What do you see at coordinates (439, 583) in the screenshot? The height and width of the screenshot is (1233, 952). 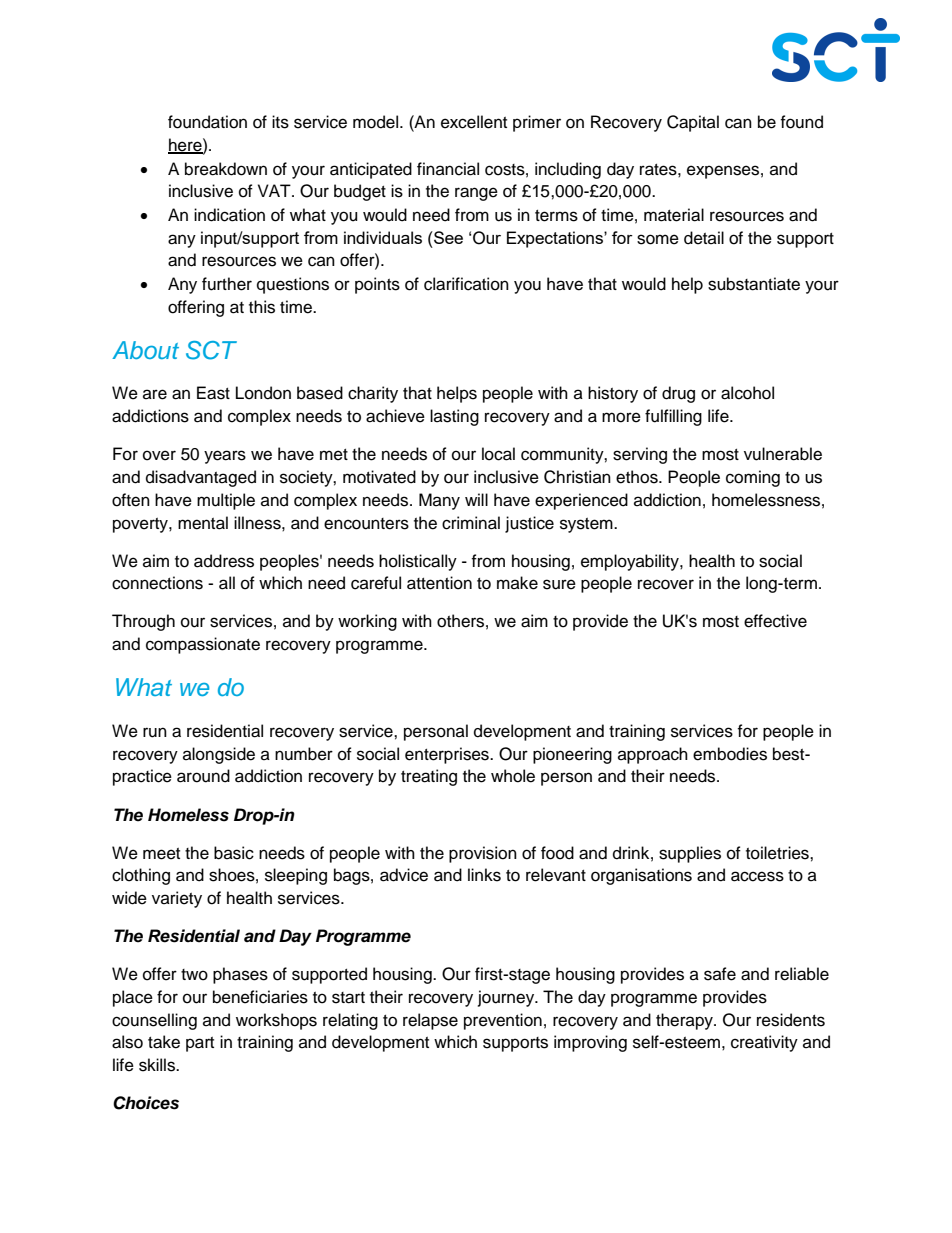 I see `attention` at bounding box center [439, 583].
